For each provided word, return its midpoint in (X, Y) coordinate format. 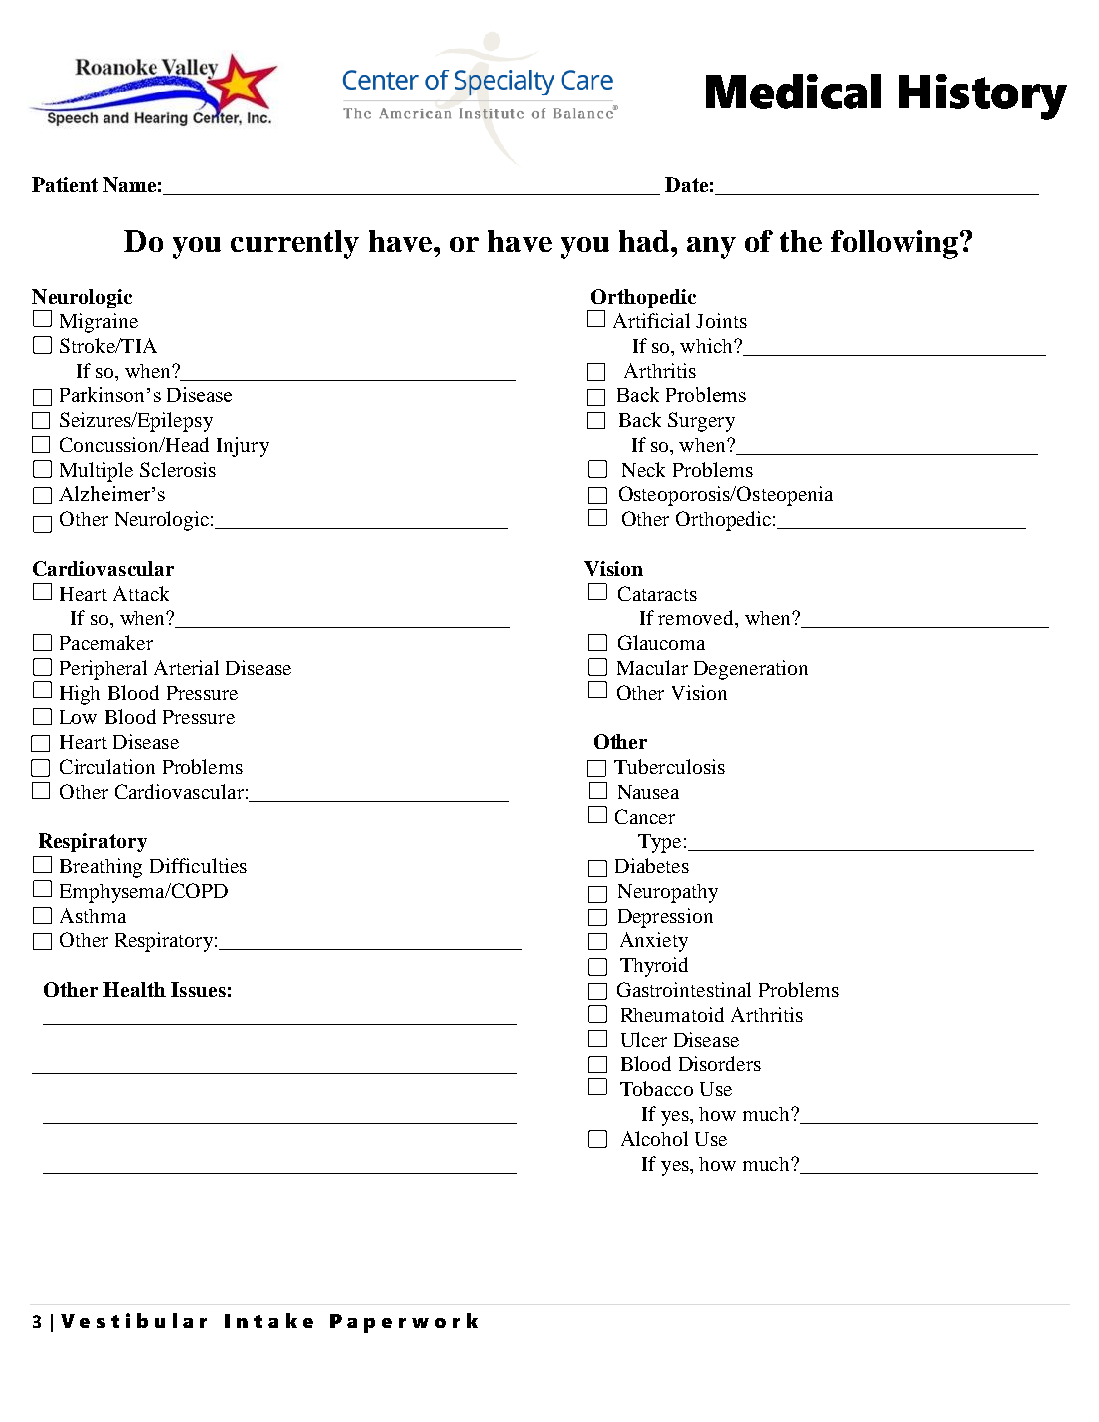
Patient (65, 184)
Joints (721, 320)
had (645, 241)
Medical (793, 91)
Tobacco (656, 1088)
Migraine (99, 323)
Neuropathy (668, 893)
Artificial (651, 320)
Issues (198, 989)
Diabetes (652, 865)
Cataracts (657, 593)
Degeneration (751, 670)
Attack (141, 593)
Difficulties (198, 865)
